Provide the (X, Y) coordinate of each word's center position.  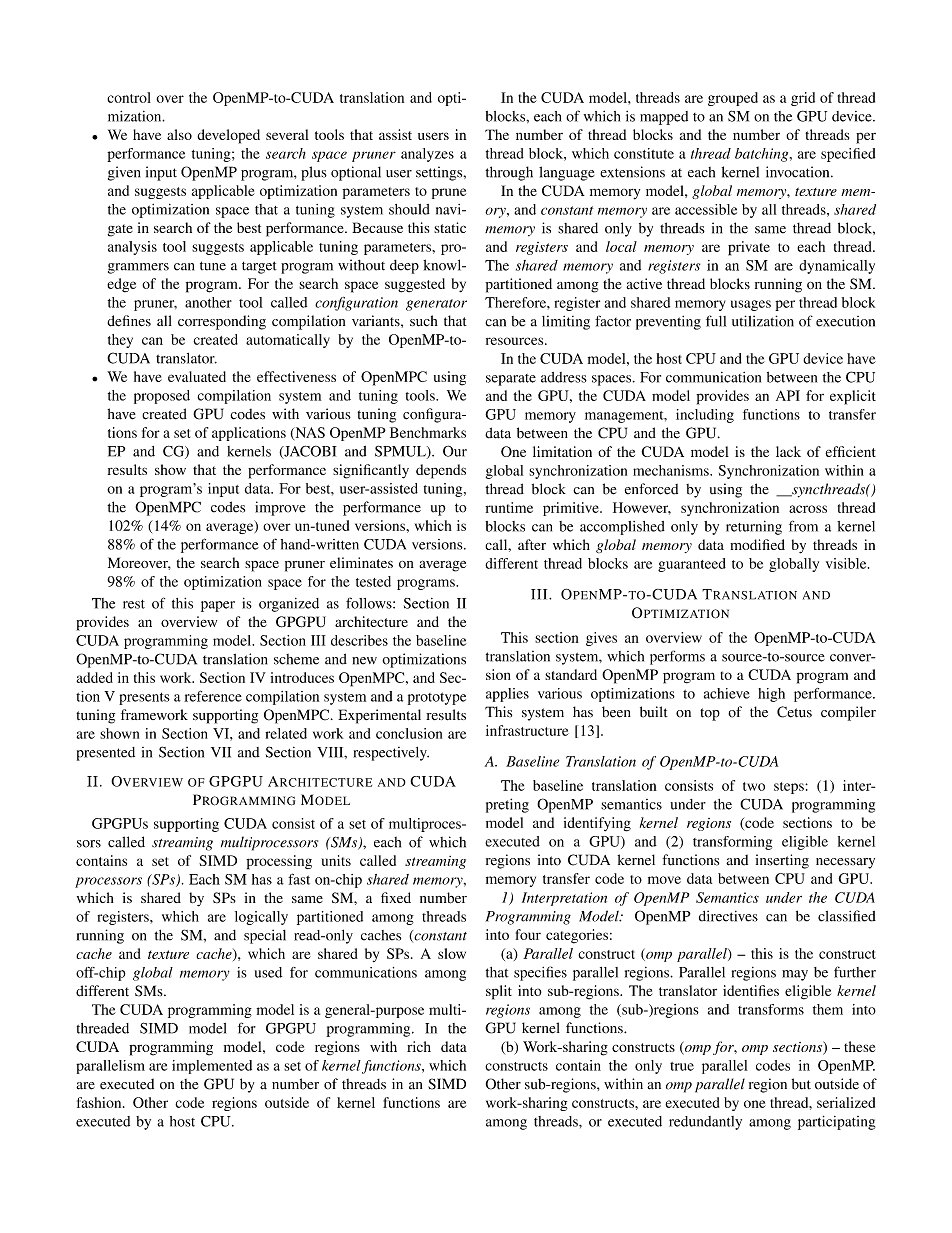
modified (757, 544)
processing (279, 862)
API (788, 395)
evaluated (197, 376)
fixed (396, 897)
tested (373, 581)
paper (218, 606)
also (179, 134)
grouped (733, 99)
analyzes (427, 155)
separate (511, 380)
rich (419, 1046)
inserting (782, 861)
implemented (212, 1067)
